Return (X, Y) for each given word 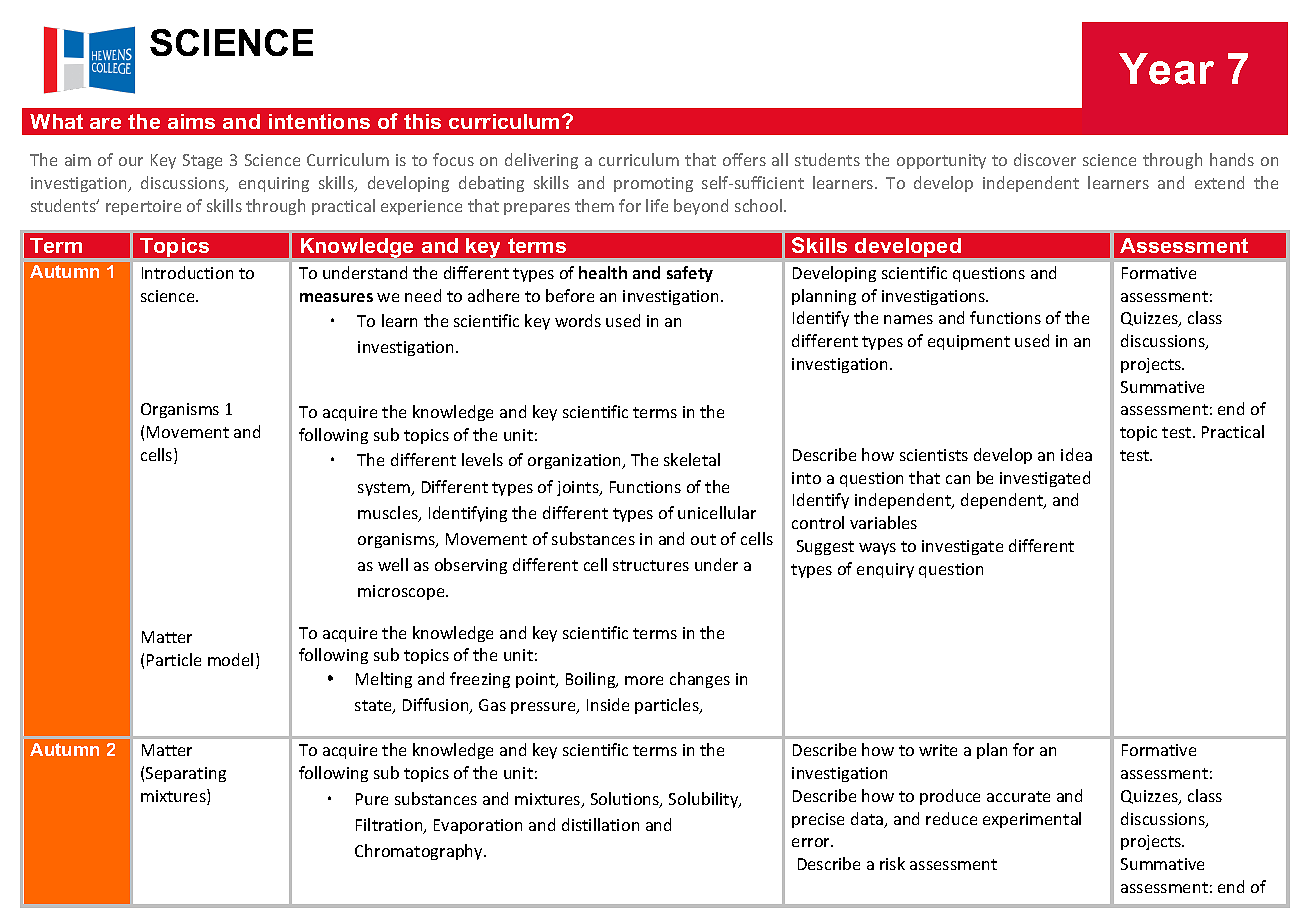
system (385, 489)
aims (191, 121)
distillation (600, 824)
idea (1076, 454)
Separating (186, 774)
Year (1166, 69)
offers (744, 159)
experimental (1032, 820)
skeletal (692, 459)
